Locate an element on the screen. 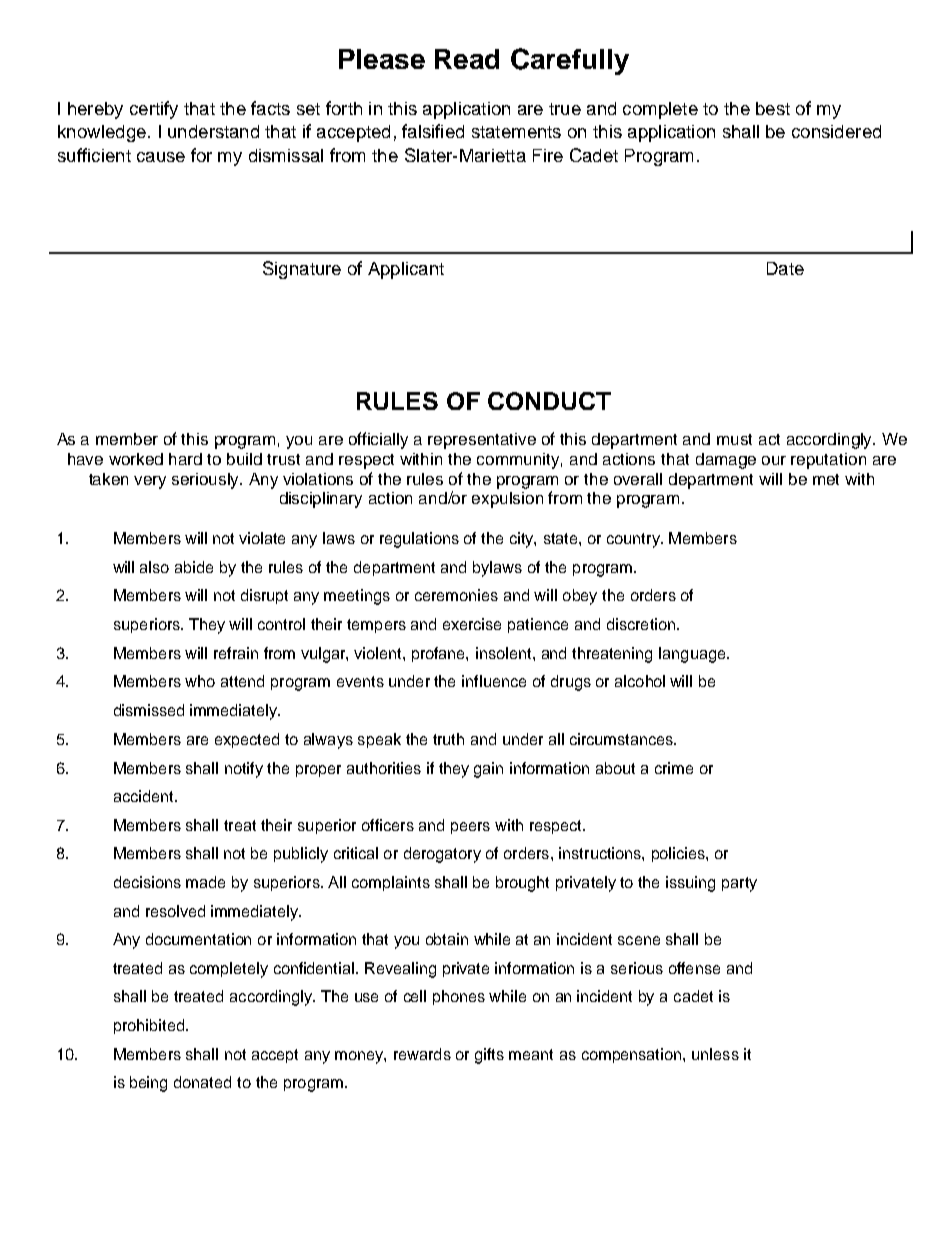  country is located at coordinates (634, 540).
